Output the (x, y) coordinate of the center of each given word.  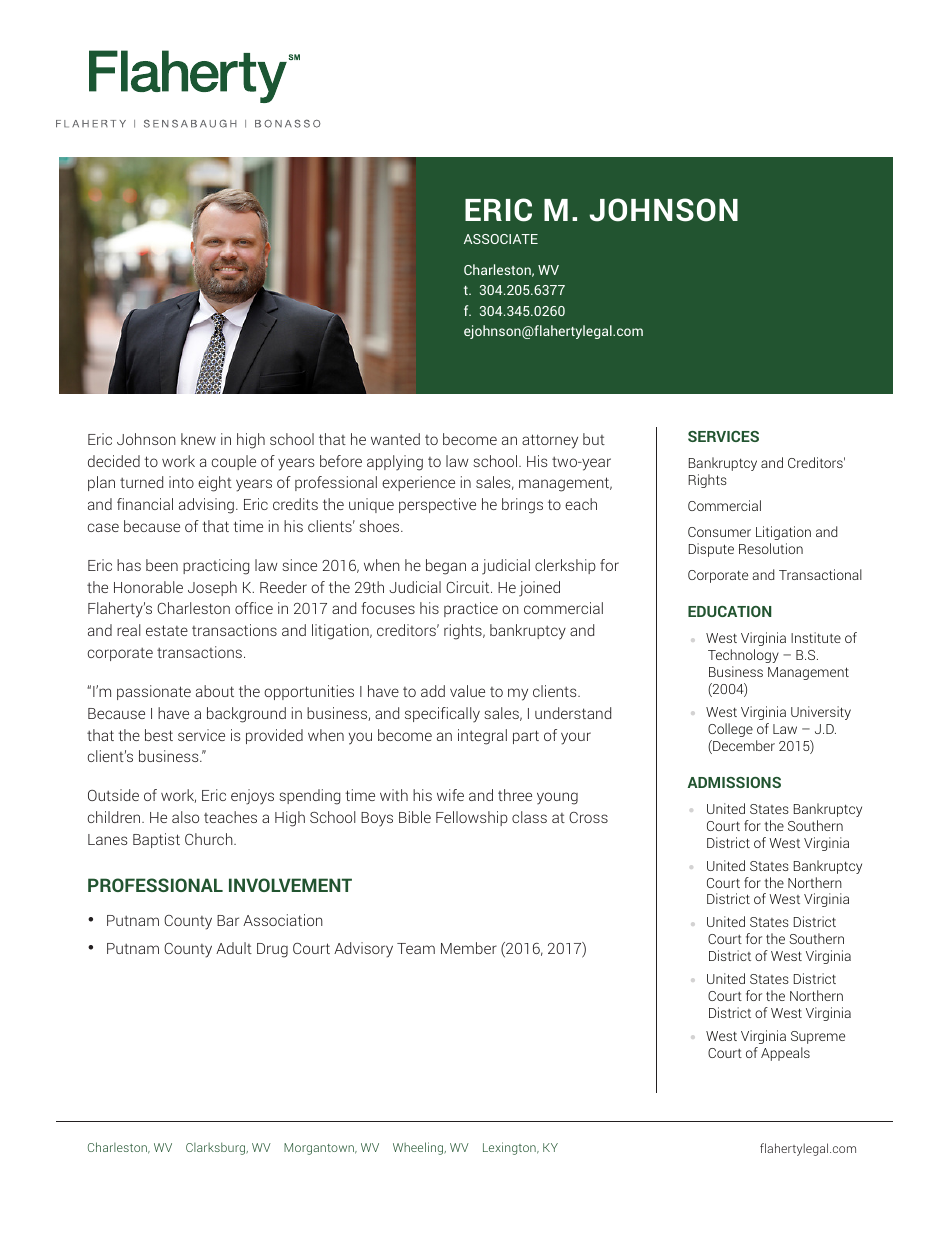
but (594, 439)
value (467, 691)
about (215, 691)
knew (198, 439)
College (730, 730)
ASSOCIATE (501, 239)
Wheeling (419, 1148)
